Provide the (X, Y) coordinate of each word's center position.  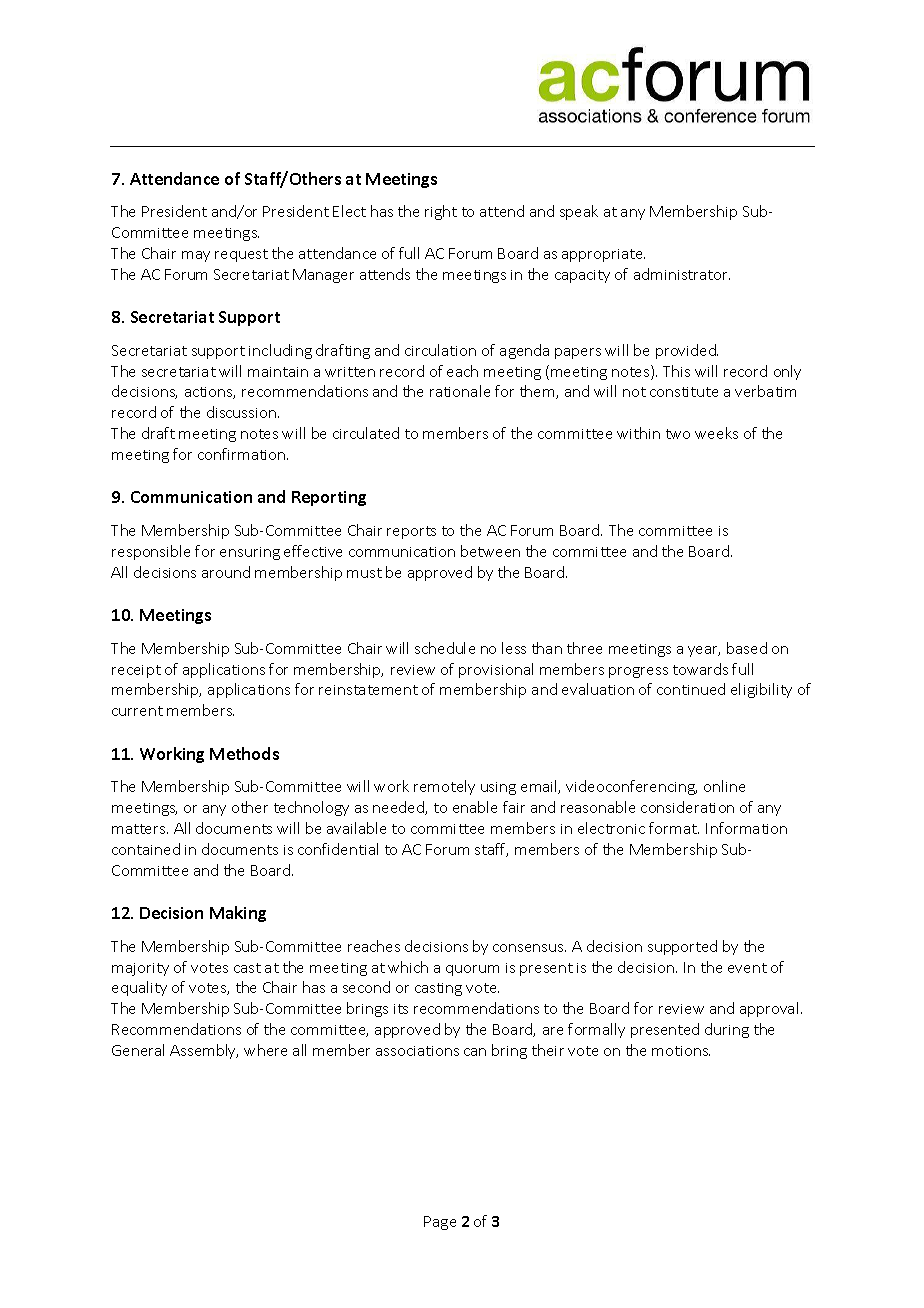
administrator (682, 274)
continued (691, 689)
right (441, 212)
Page (440, 1223)
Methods (244, 753)
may (196, 256)
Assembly (204, 1051)
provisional (496, 670)
